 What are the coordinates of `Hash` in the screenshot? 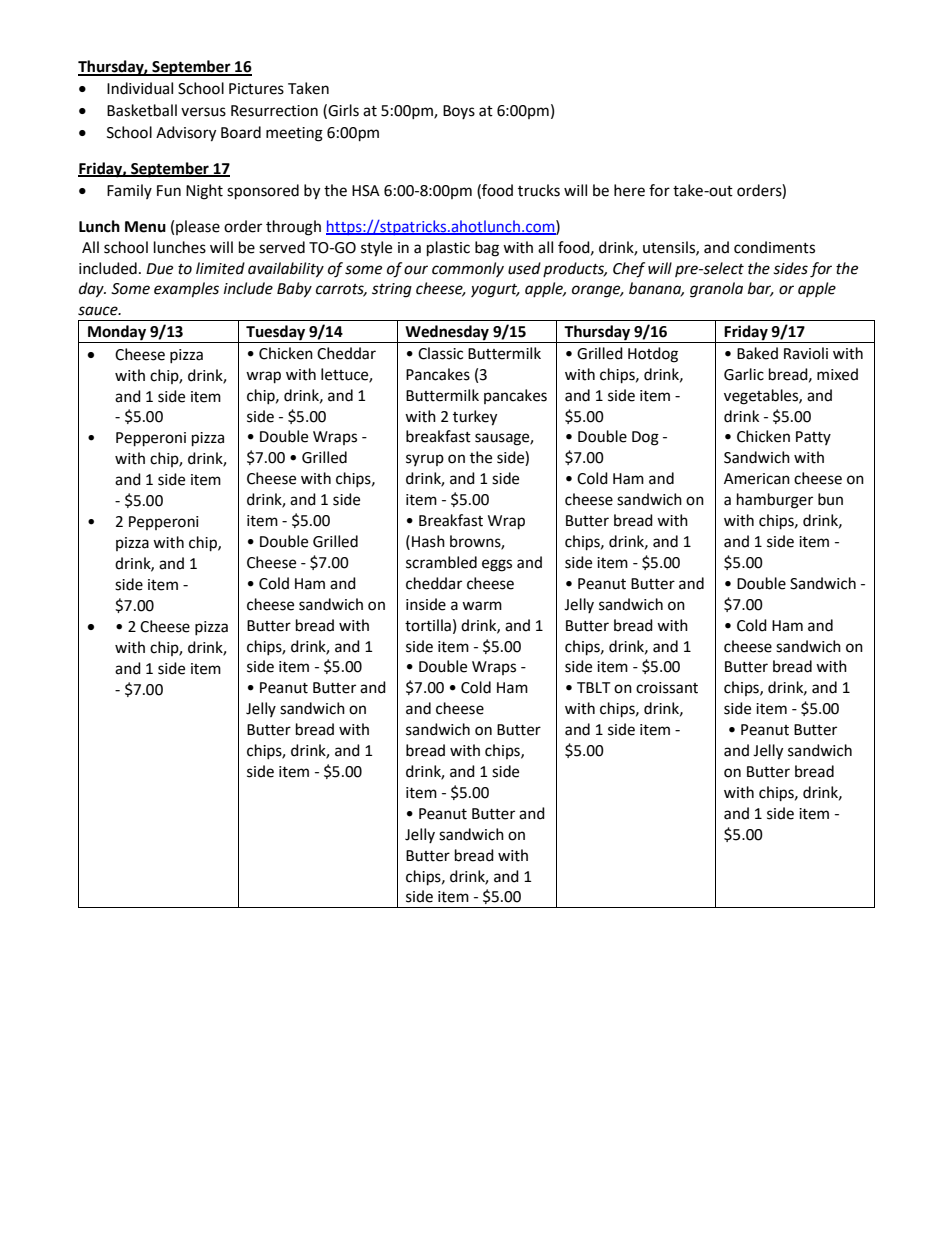 It's located at (428, 541).
